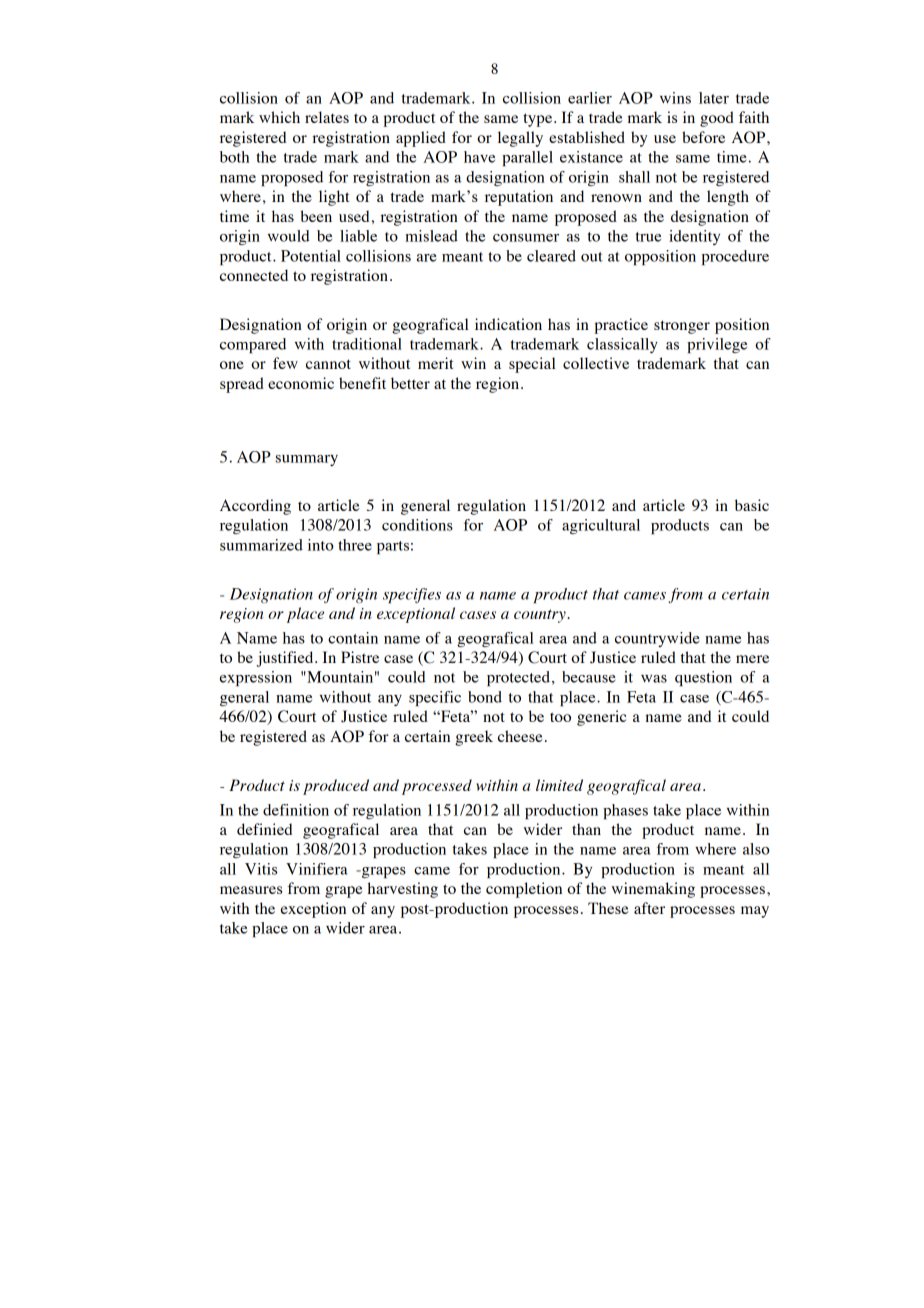 Image resolution: width=924 pixels, height=1308 pixels. What do you see at coordinates (253, 345) in the page?
I see `compared` at bounding box center [253, 345].
